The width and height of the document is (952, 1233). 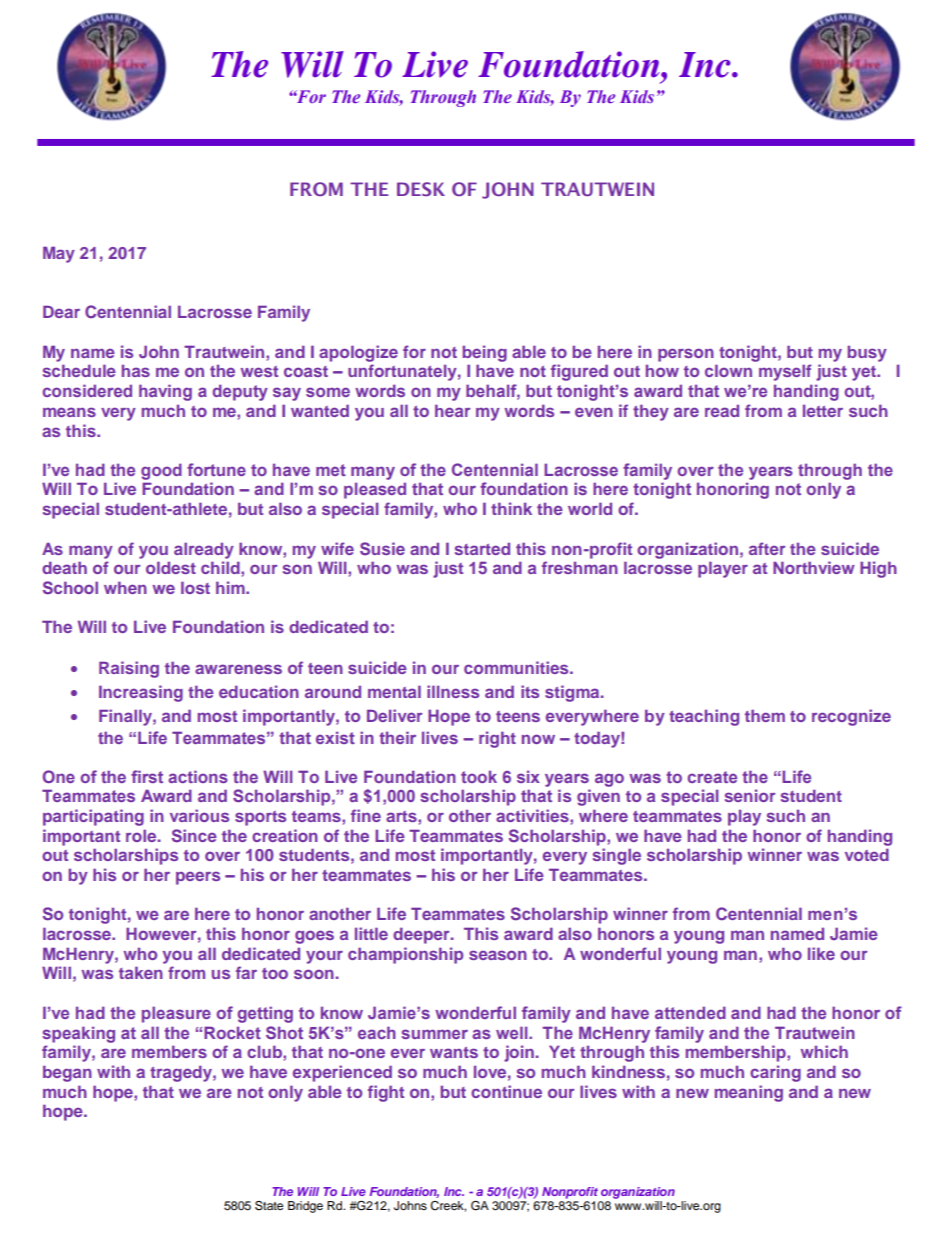 What do you see at coordinates (453, 410) in the document?
I see `hear` at bounding box center [453, 410].
